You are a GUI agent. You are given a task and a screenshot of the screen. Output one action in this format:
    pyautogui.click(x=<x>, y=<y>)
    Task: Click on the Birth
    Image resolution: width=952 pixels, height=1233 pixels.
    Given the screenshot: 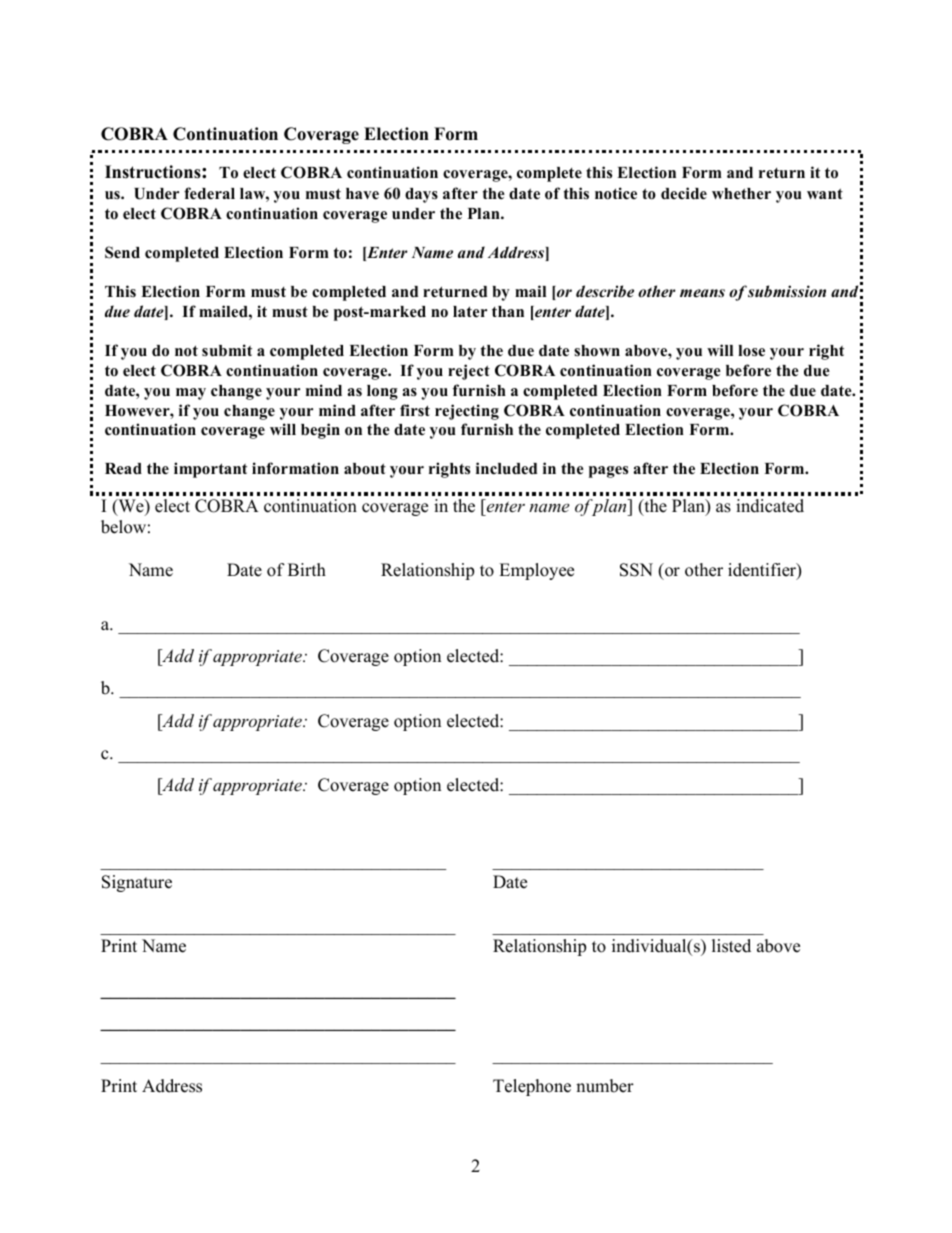 What is the action you would take?
    pyautogui.click(x=307, y=569)
